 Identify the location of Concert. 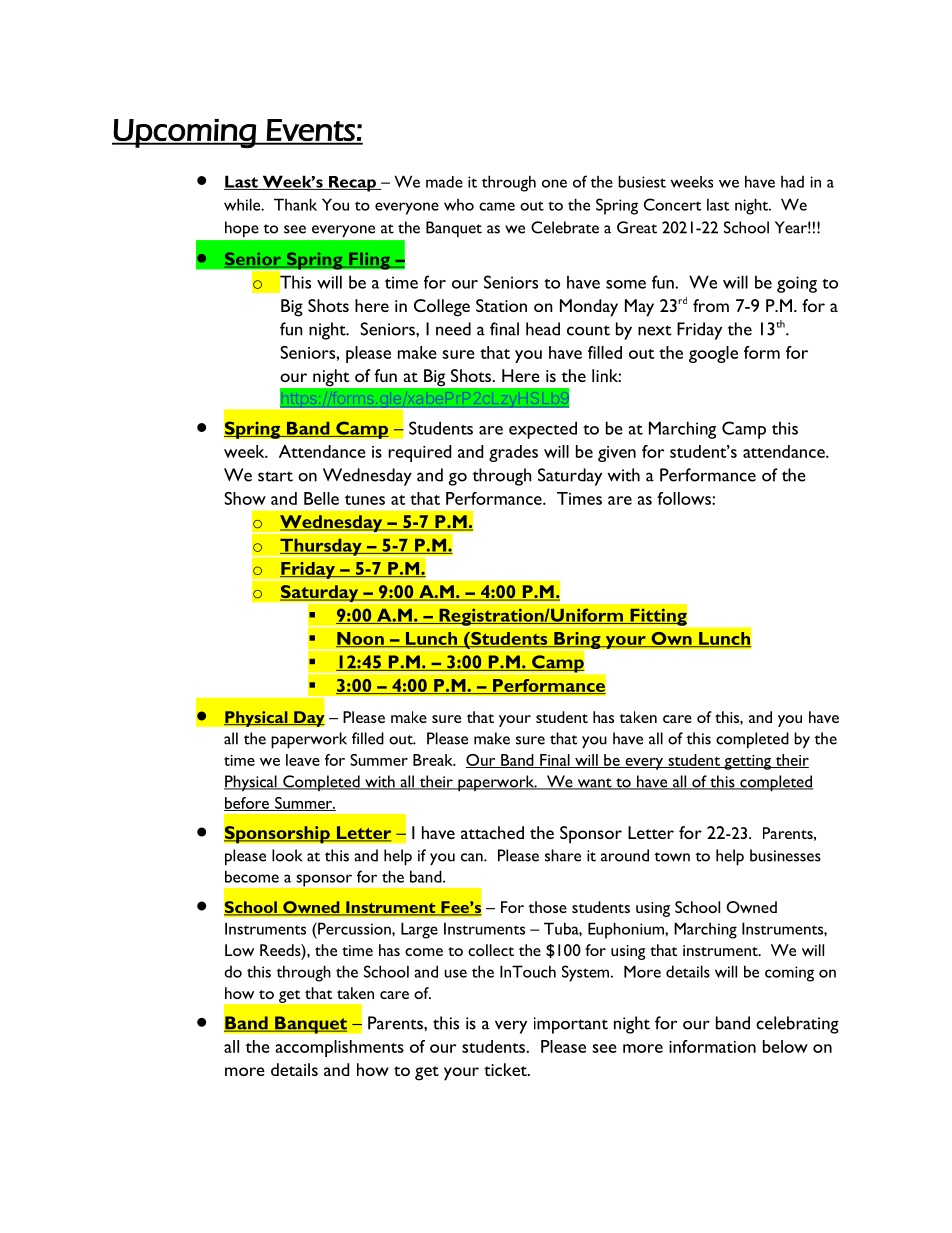
(673, 204).
